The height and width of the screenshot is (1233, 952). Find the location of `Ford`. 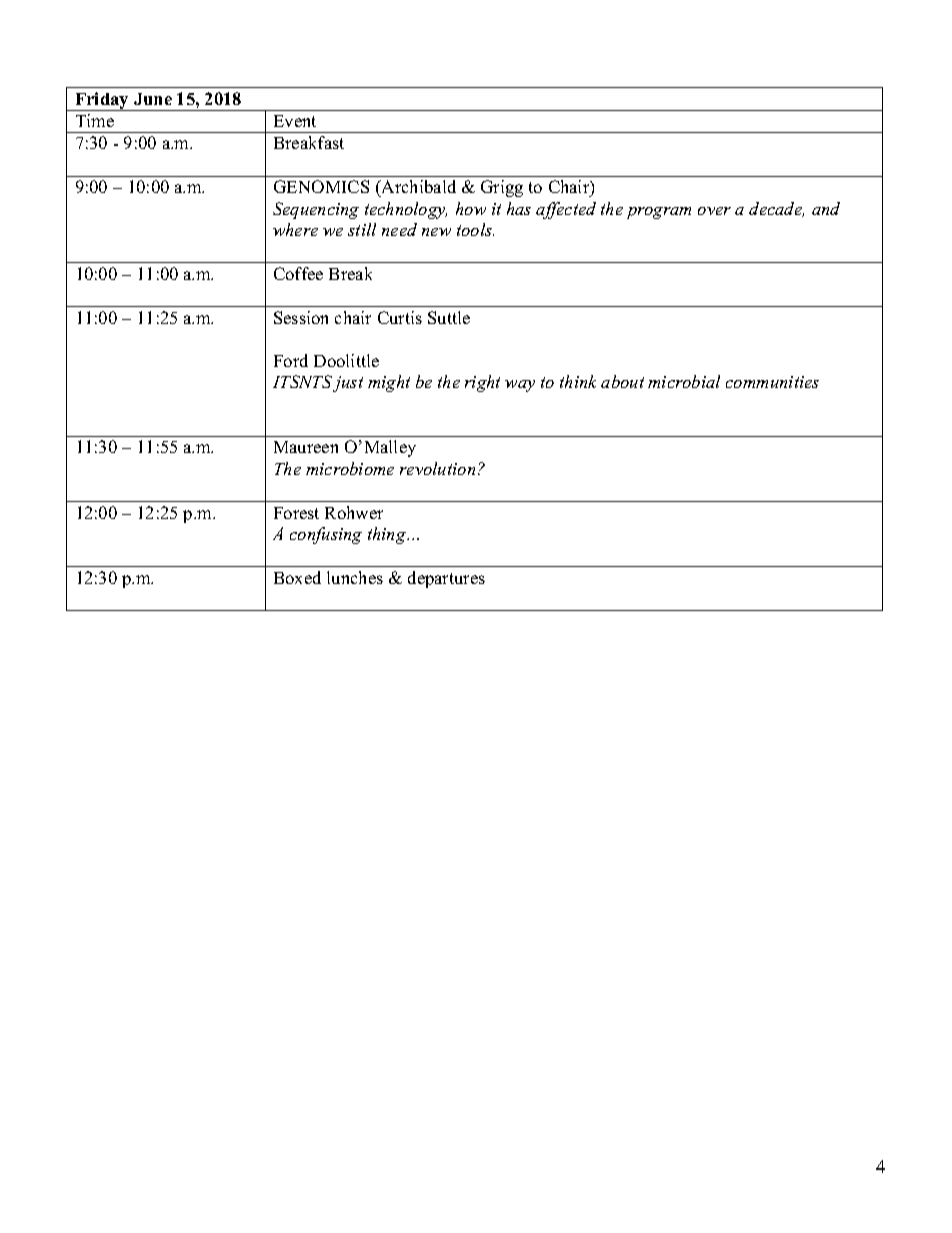

Ford is located at coordinates (291, 360).
